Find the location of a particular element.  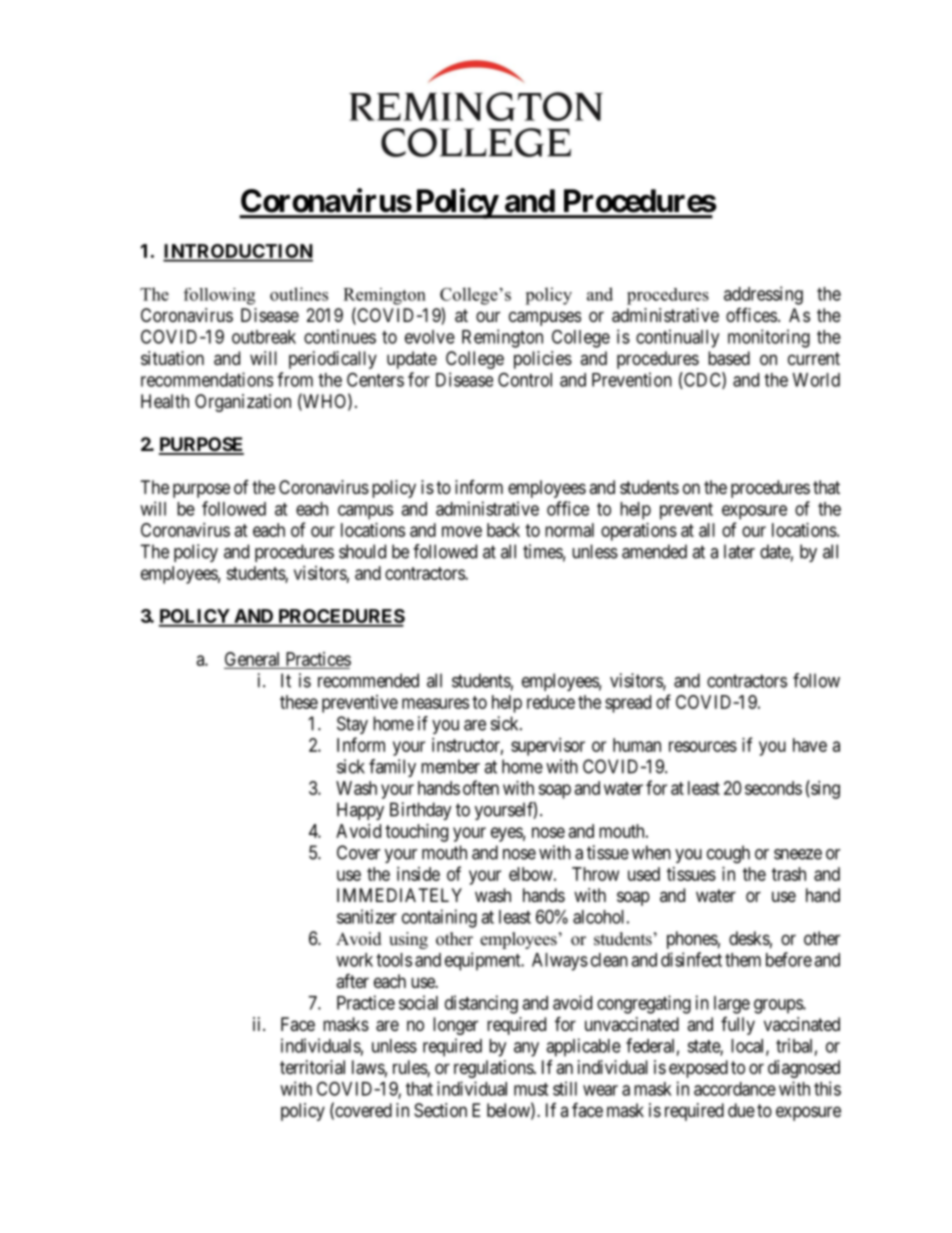

monitoring is located at coordinates (769, 338).
